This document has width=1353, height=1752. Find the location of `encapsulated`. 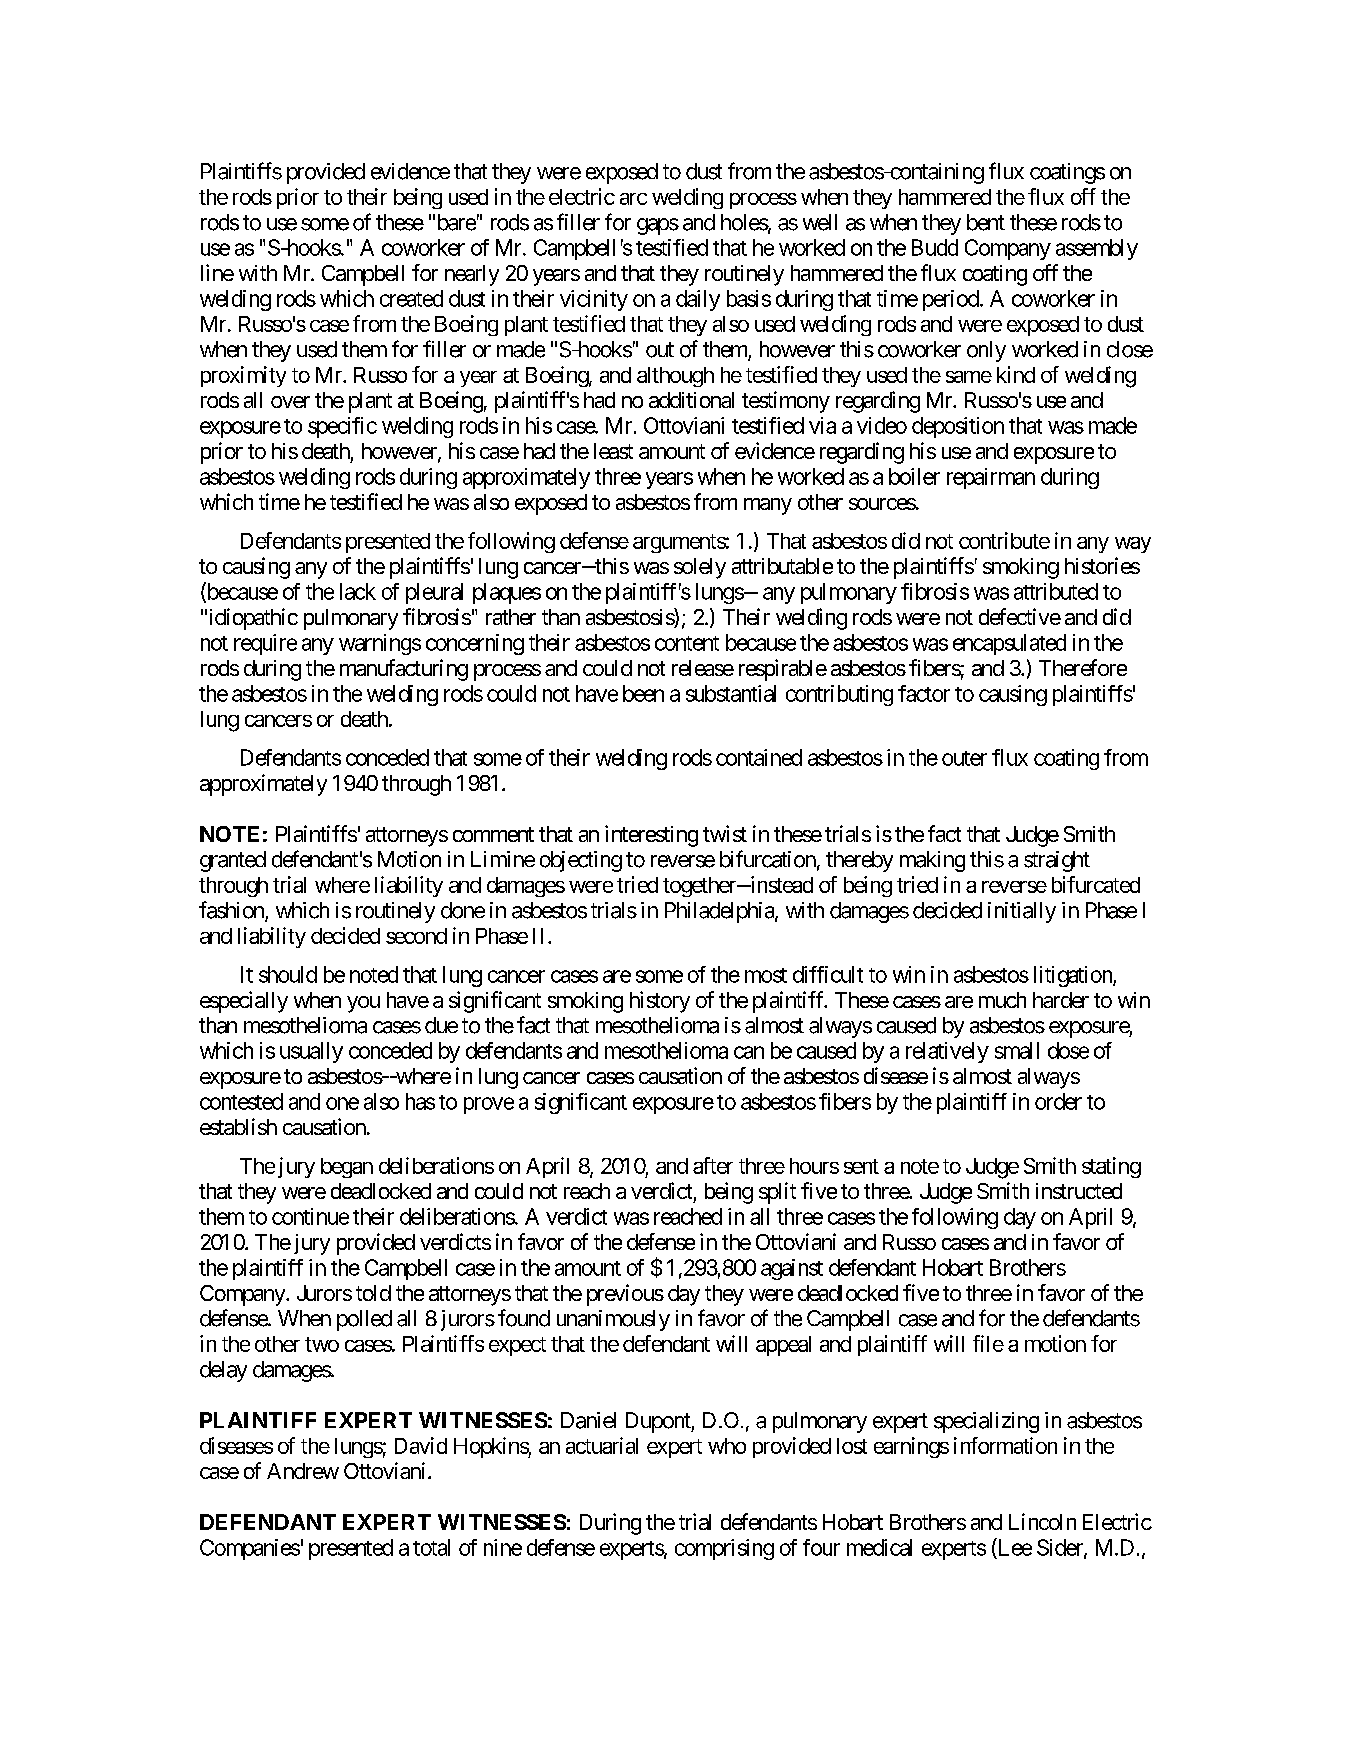

encapsulated is located at coordinates (1009, 644).
